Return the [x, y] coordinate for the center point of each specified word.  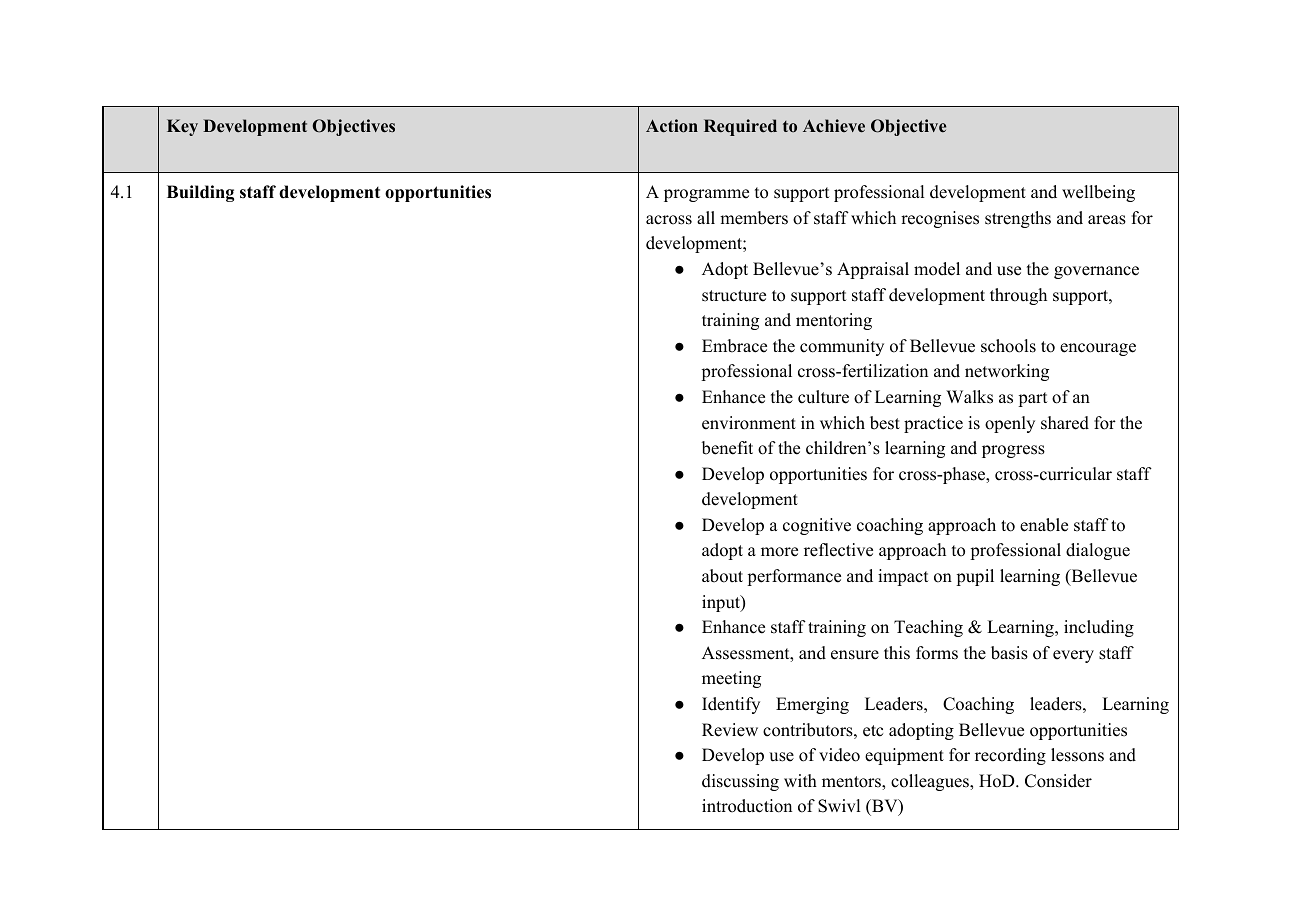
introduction [747, 806]
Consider [1058, 781]
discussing [740, 782]
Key [182, 127]
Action [672, 126]
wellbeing [1098, 193]
